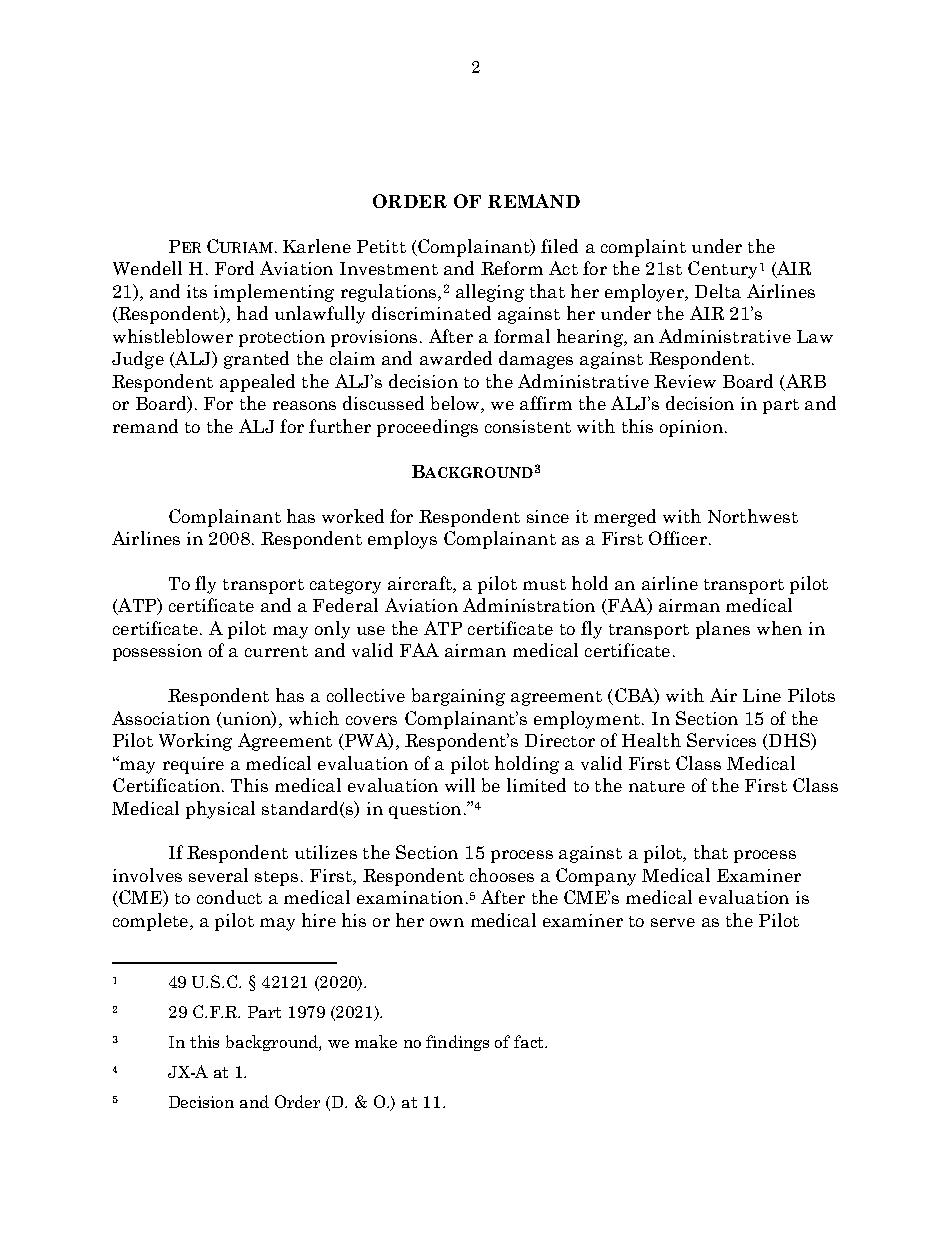 Image resolution: width=952 pixels, height=1233 pixels. Describe the element at coordinates (691, 428) in the page. I see `opinion` at that location.
